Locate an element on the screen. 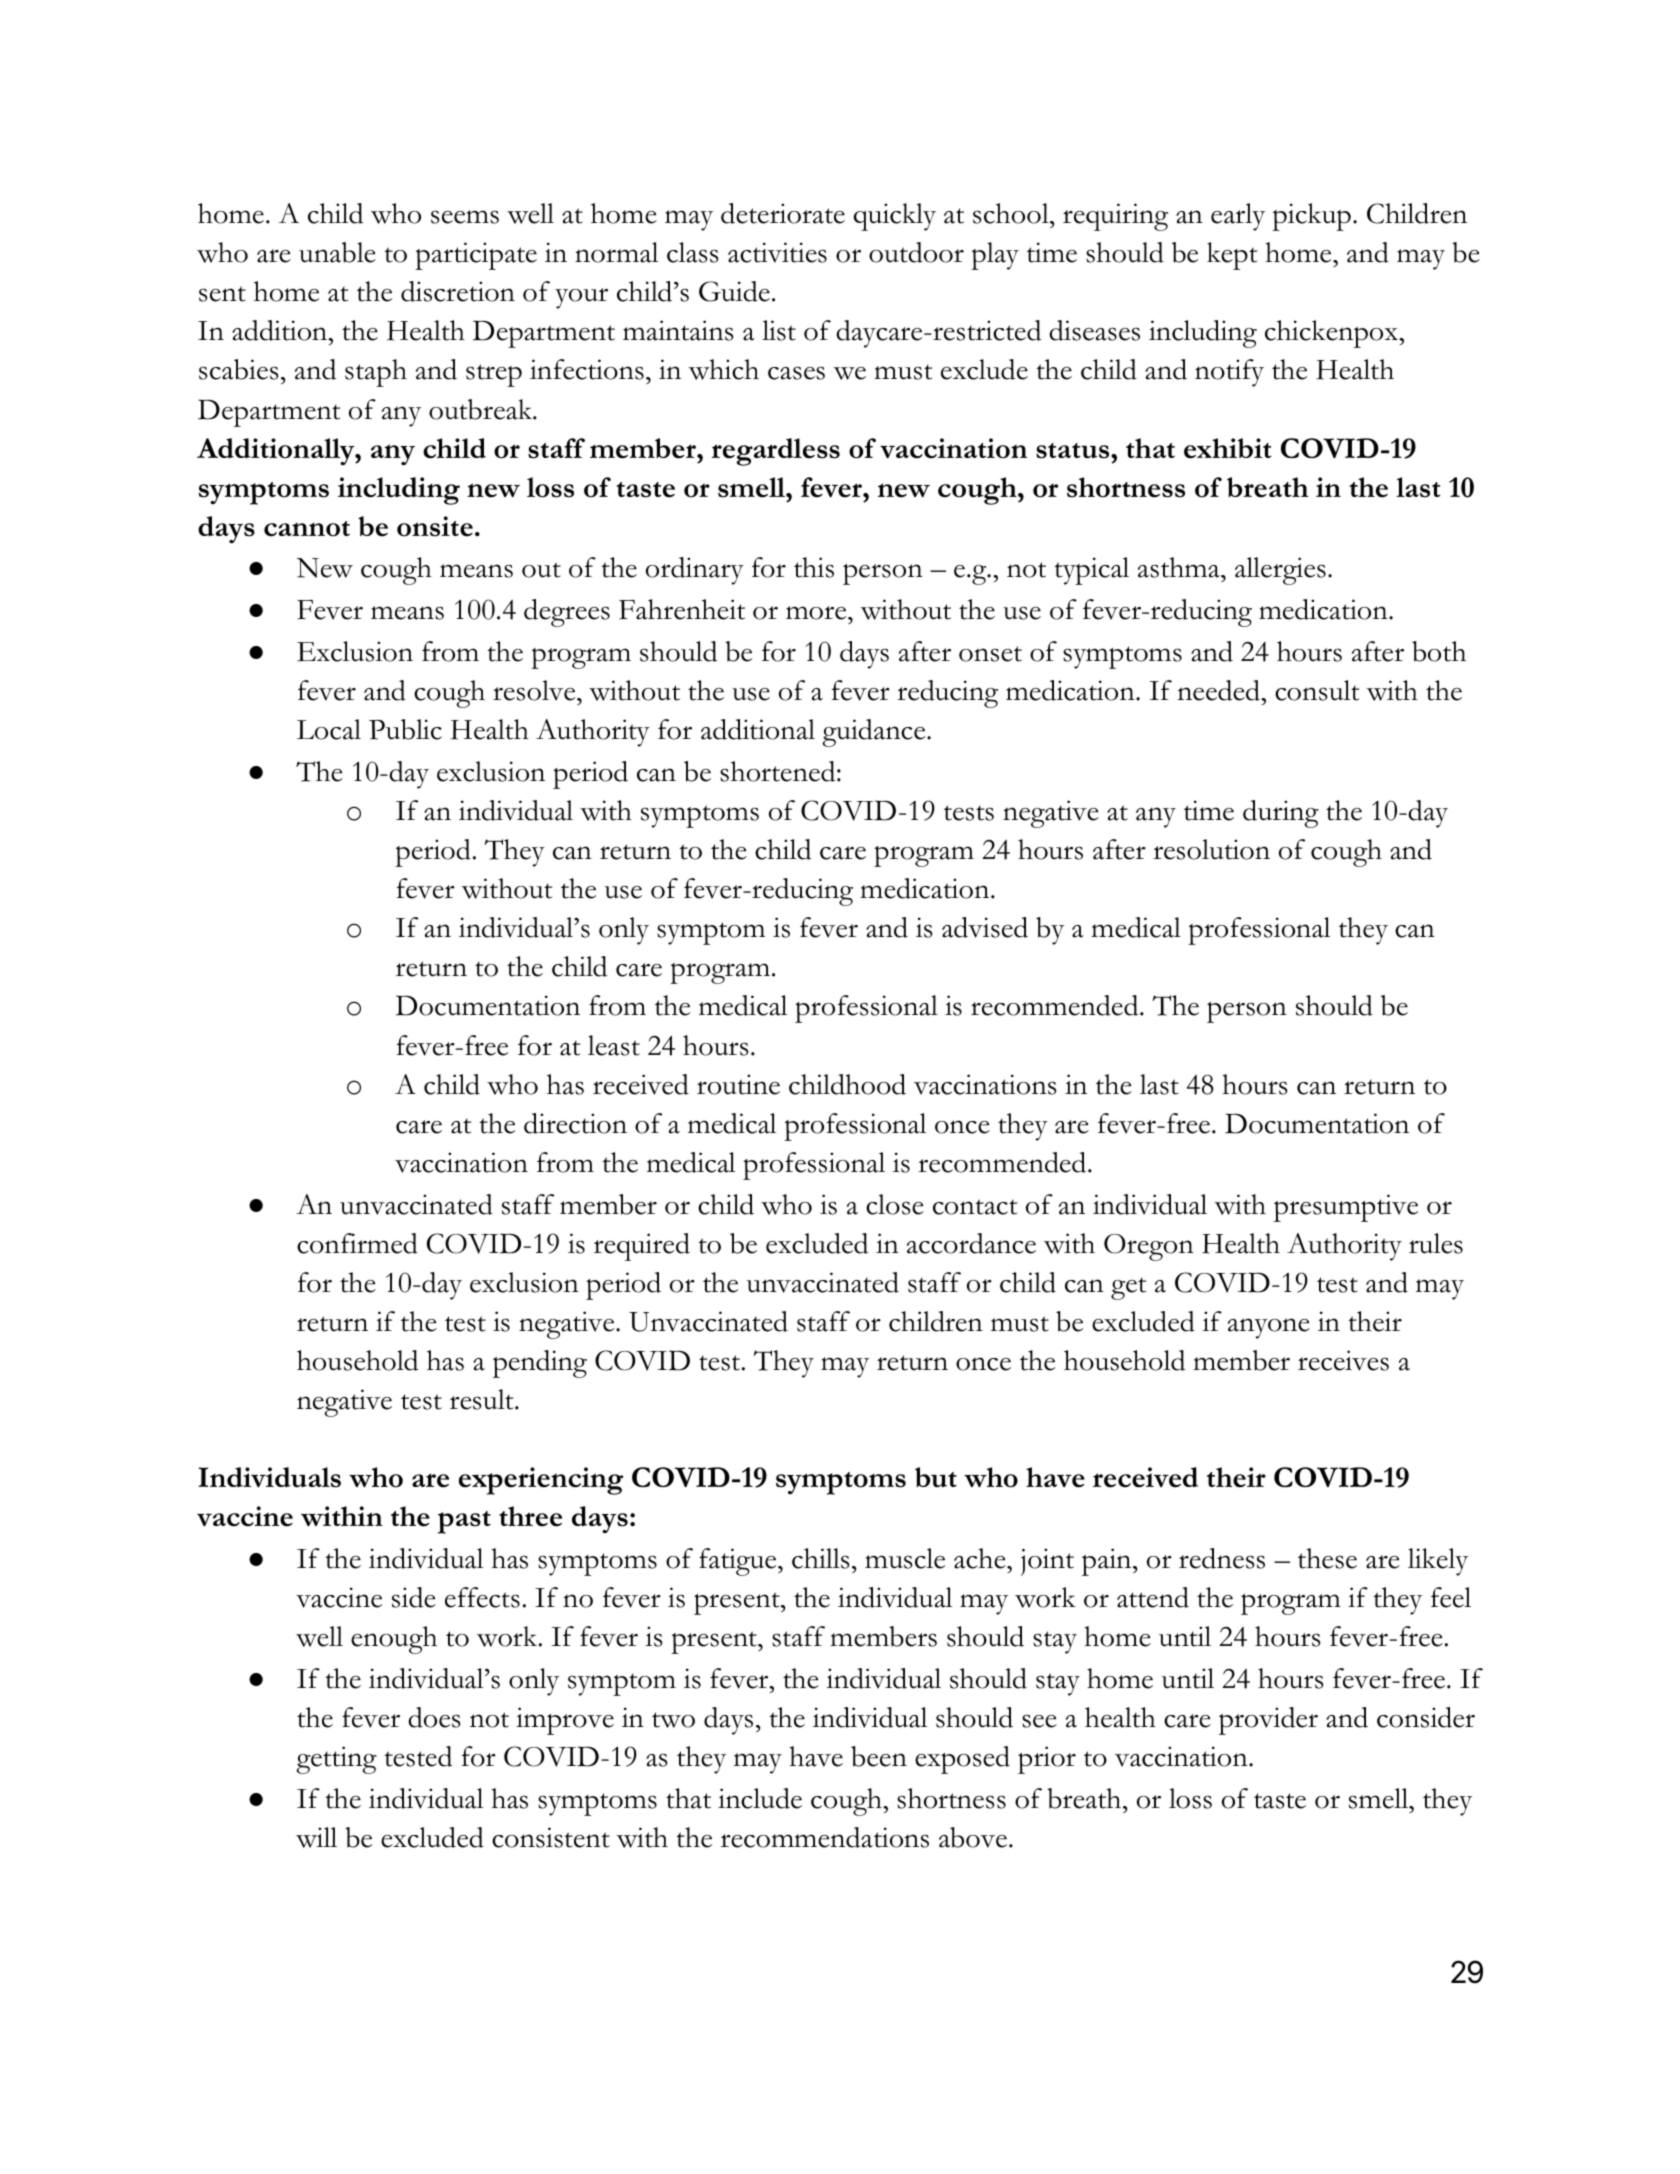  least is located at coordinates (614, 1045).
